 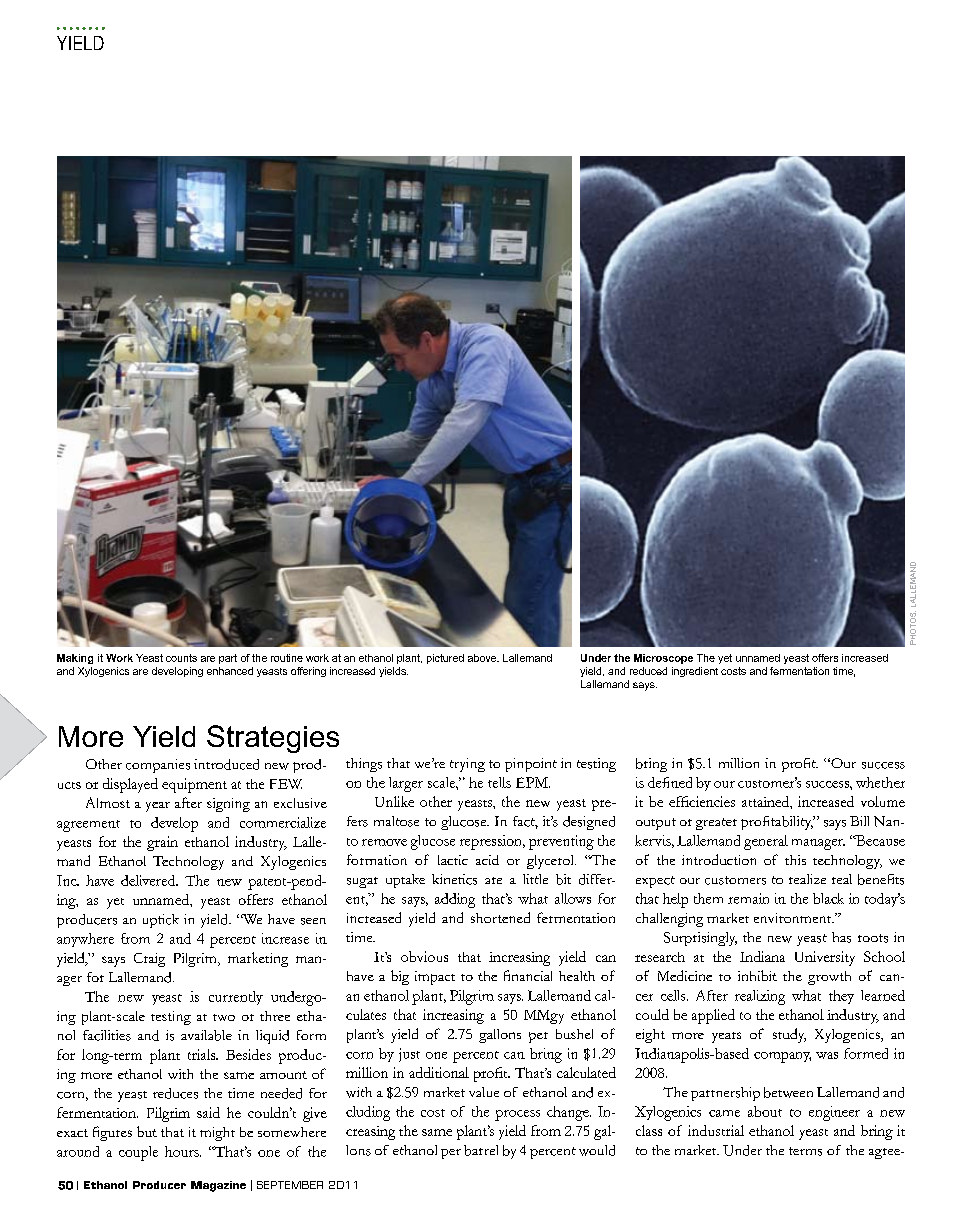 I want to click on tells, so click(x=499, y=782).
